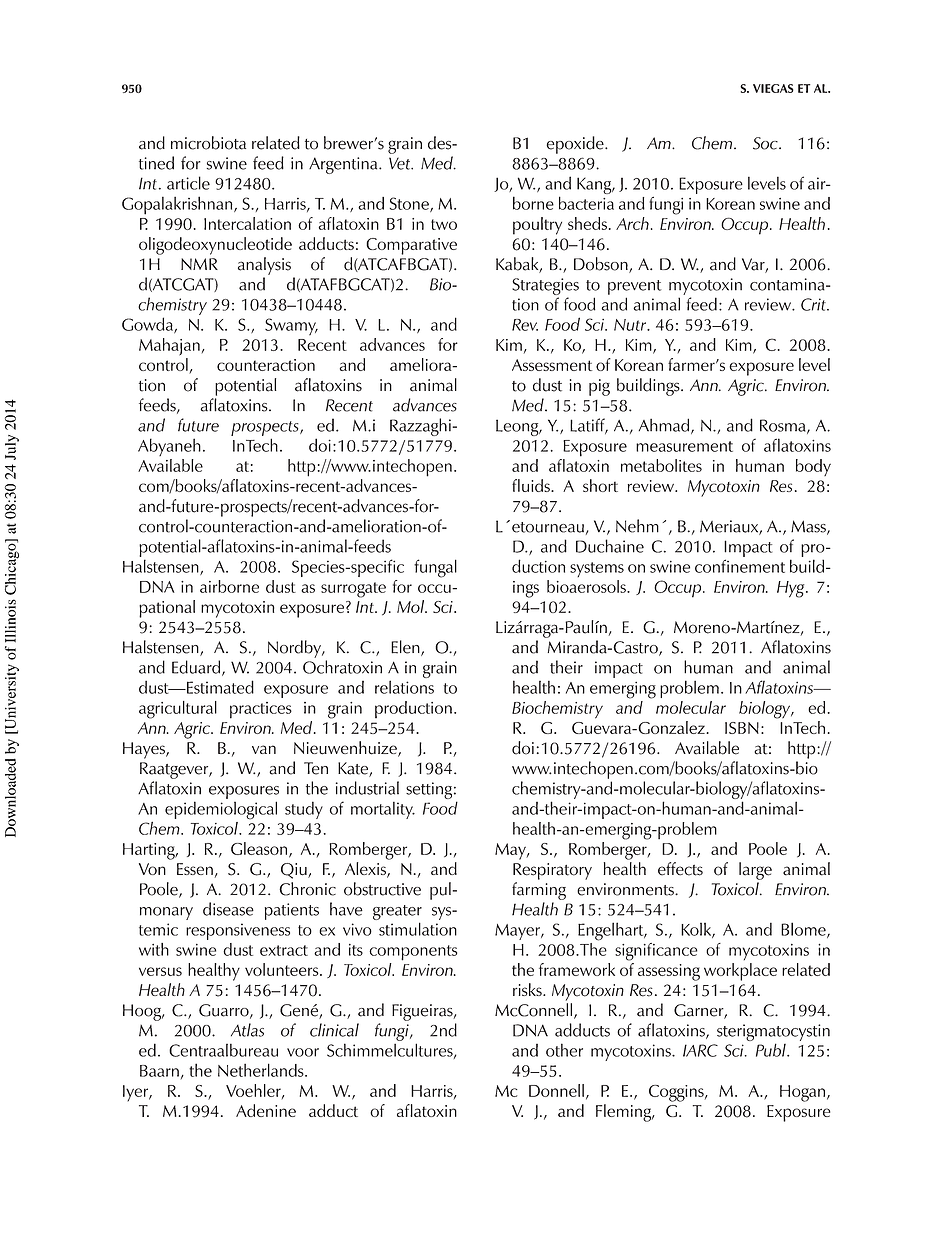 The width and height of the screenshot is (952, 1233). What do you see at coordinates (262, 1070) in the screenshot?
I see `Netherlands` at bounding box center [262, 1070].
